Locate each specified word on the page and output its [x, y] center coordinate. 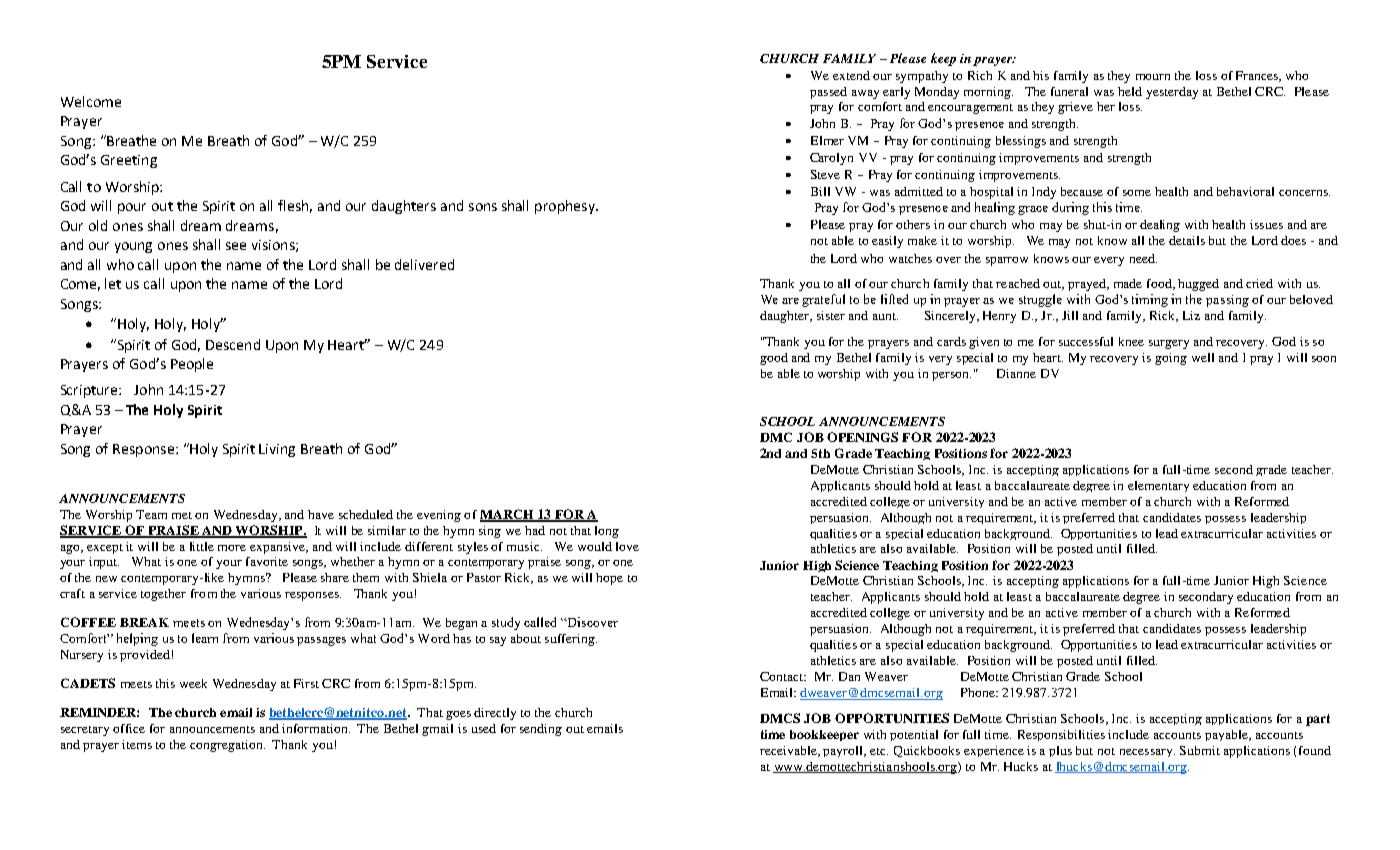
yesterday [1172, 93]
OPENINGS [862, 437]
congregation [227, 746]
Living [277, 450]
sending [541, 730]
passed [828, 93]
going [1171, 359]
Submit [1200, 750]
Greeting [129, 161]
